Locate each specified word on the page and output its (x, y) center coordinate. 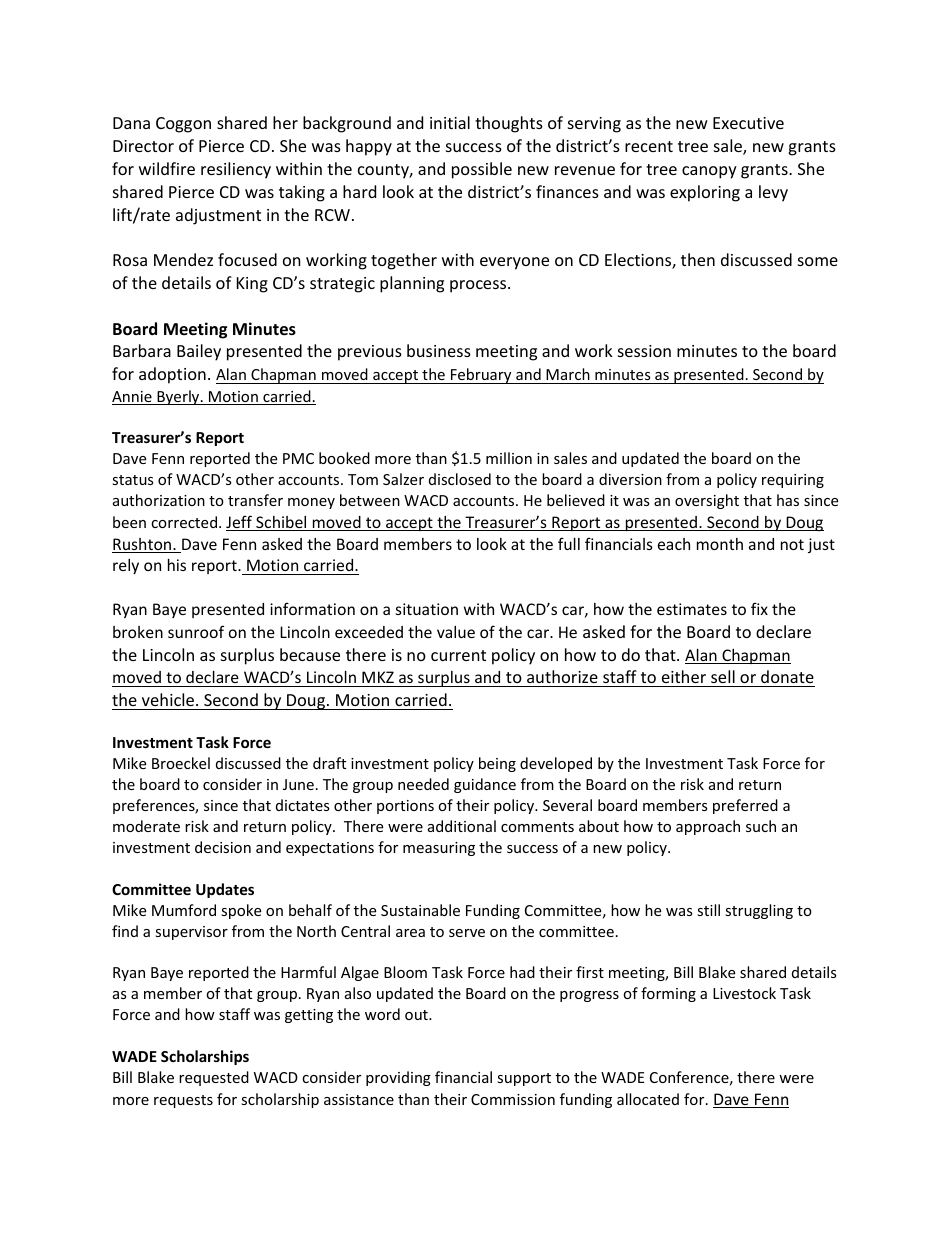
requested (214, 1078)
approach (708, 827)
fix (759, 608)
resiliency (236, 170)
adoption (172, 375)
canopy (709, 172)
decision (223, 847)
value (456, 632)
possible (482, 170)
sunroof (196, 631)
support (524, 1079)
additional (462, 826)
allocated (648, 1099)
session (644, 351)
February (481, 376)
